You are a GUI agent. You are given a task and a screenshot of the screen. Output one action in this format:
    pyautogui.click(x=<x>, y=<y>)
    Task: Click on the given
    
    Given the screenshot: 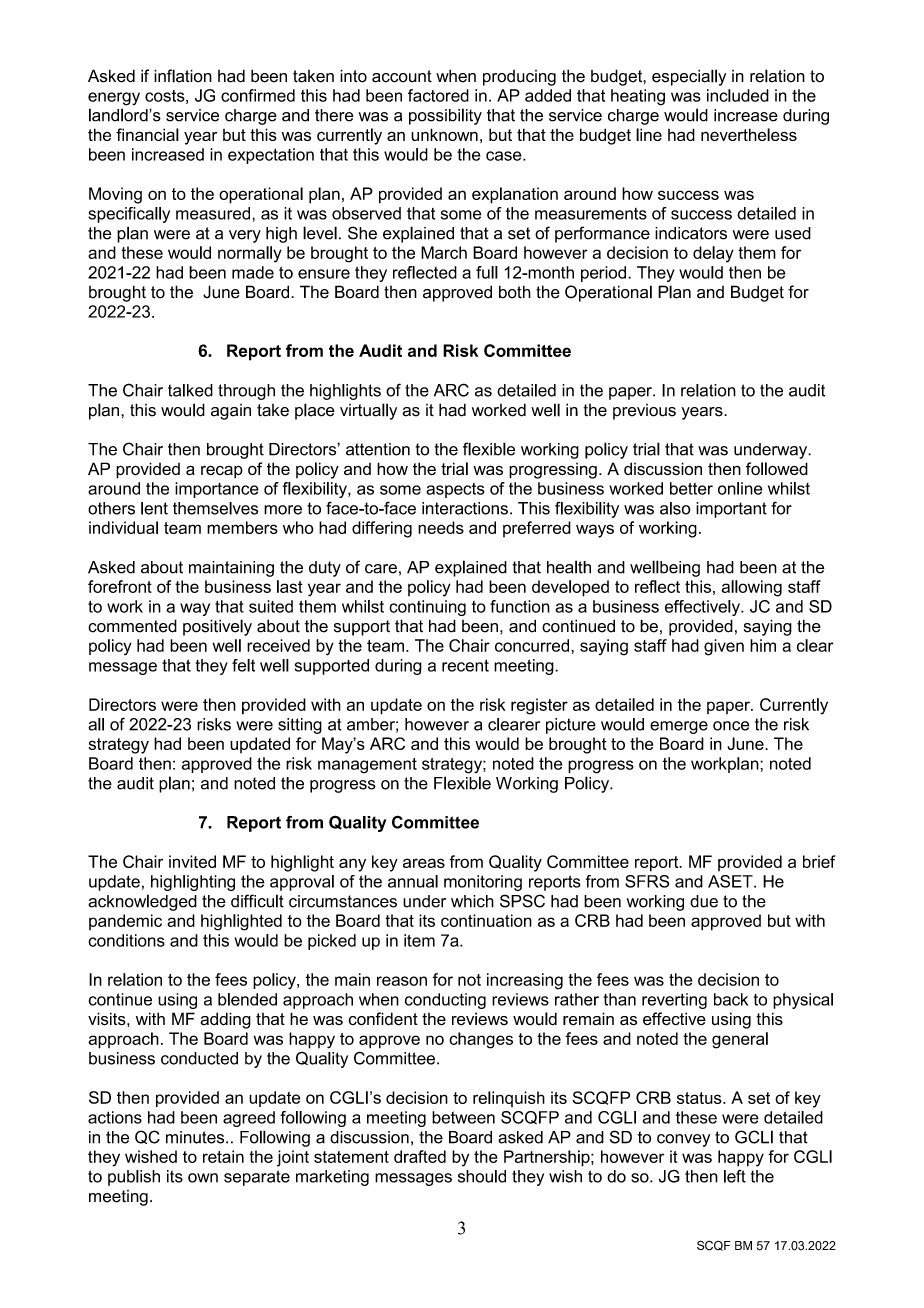 What is the action you would take?
    pyautogui.click(x=724, y=647)
